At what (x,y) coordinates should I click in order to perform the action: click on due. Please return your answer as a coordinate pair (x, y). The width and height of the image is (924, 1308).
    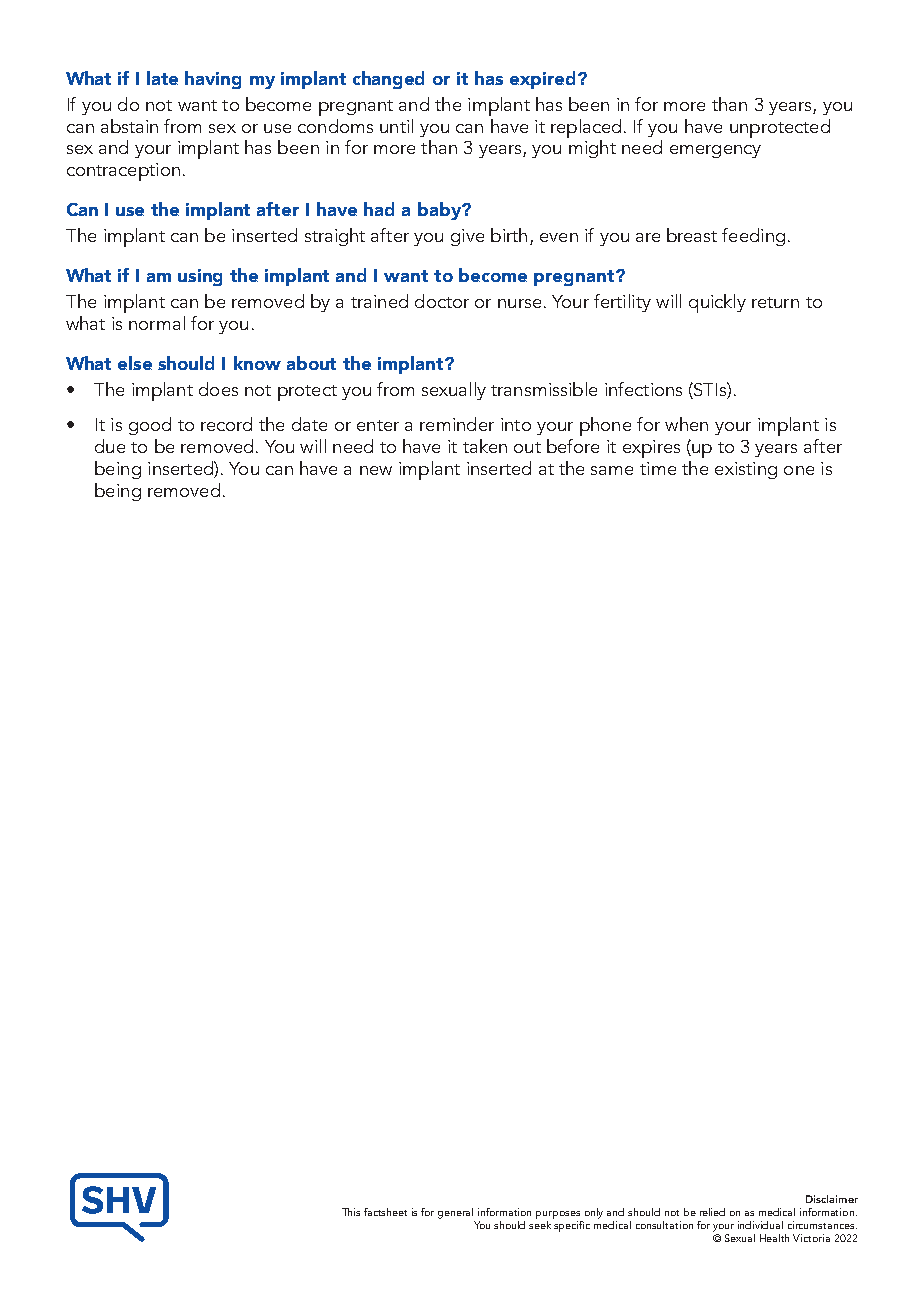
    Looking at the image, I should click on (110, 446).
